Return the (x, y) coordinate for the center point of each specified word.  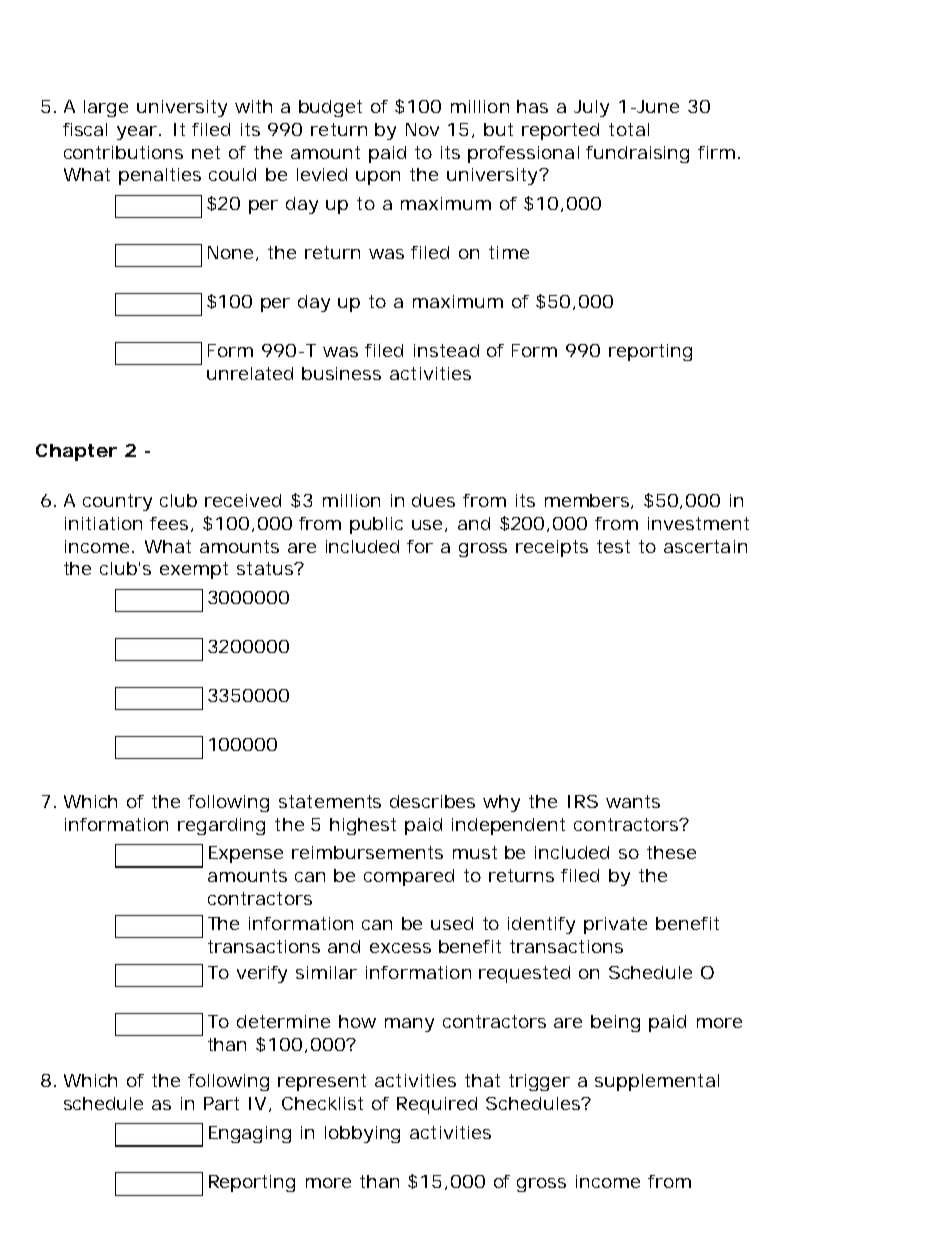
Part (221, 1103)
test (613, 546)
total (629, 129)
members (589, 501)
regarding (221, 826)
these (671, 852)
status (267, 568)
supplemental (657, 1082)
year (139, 133)
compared (409, 877)
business (341, 373)
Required (437, 1105)
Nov (422, 129)
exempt (194, 570)
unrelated (250, 373)
